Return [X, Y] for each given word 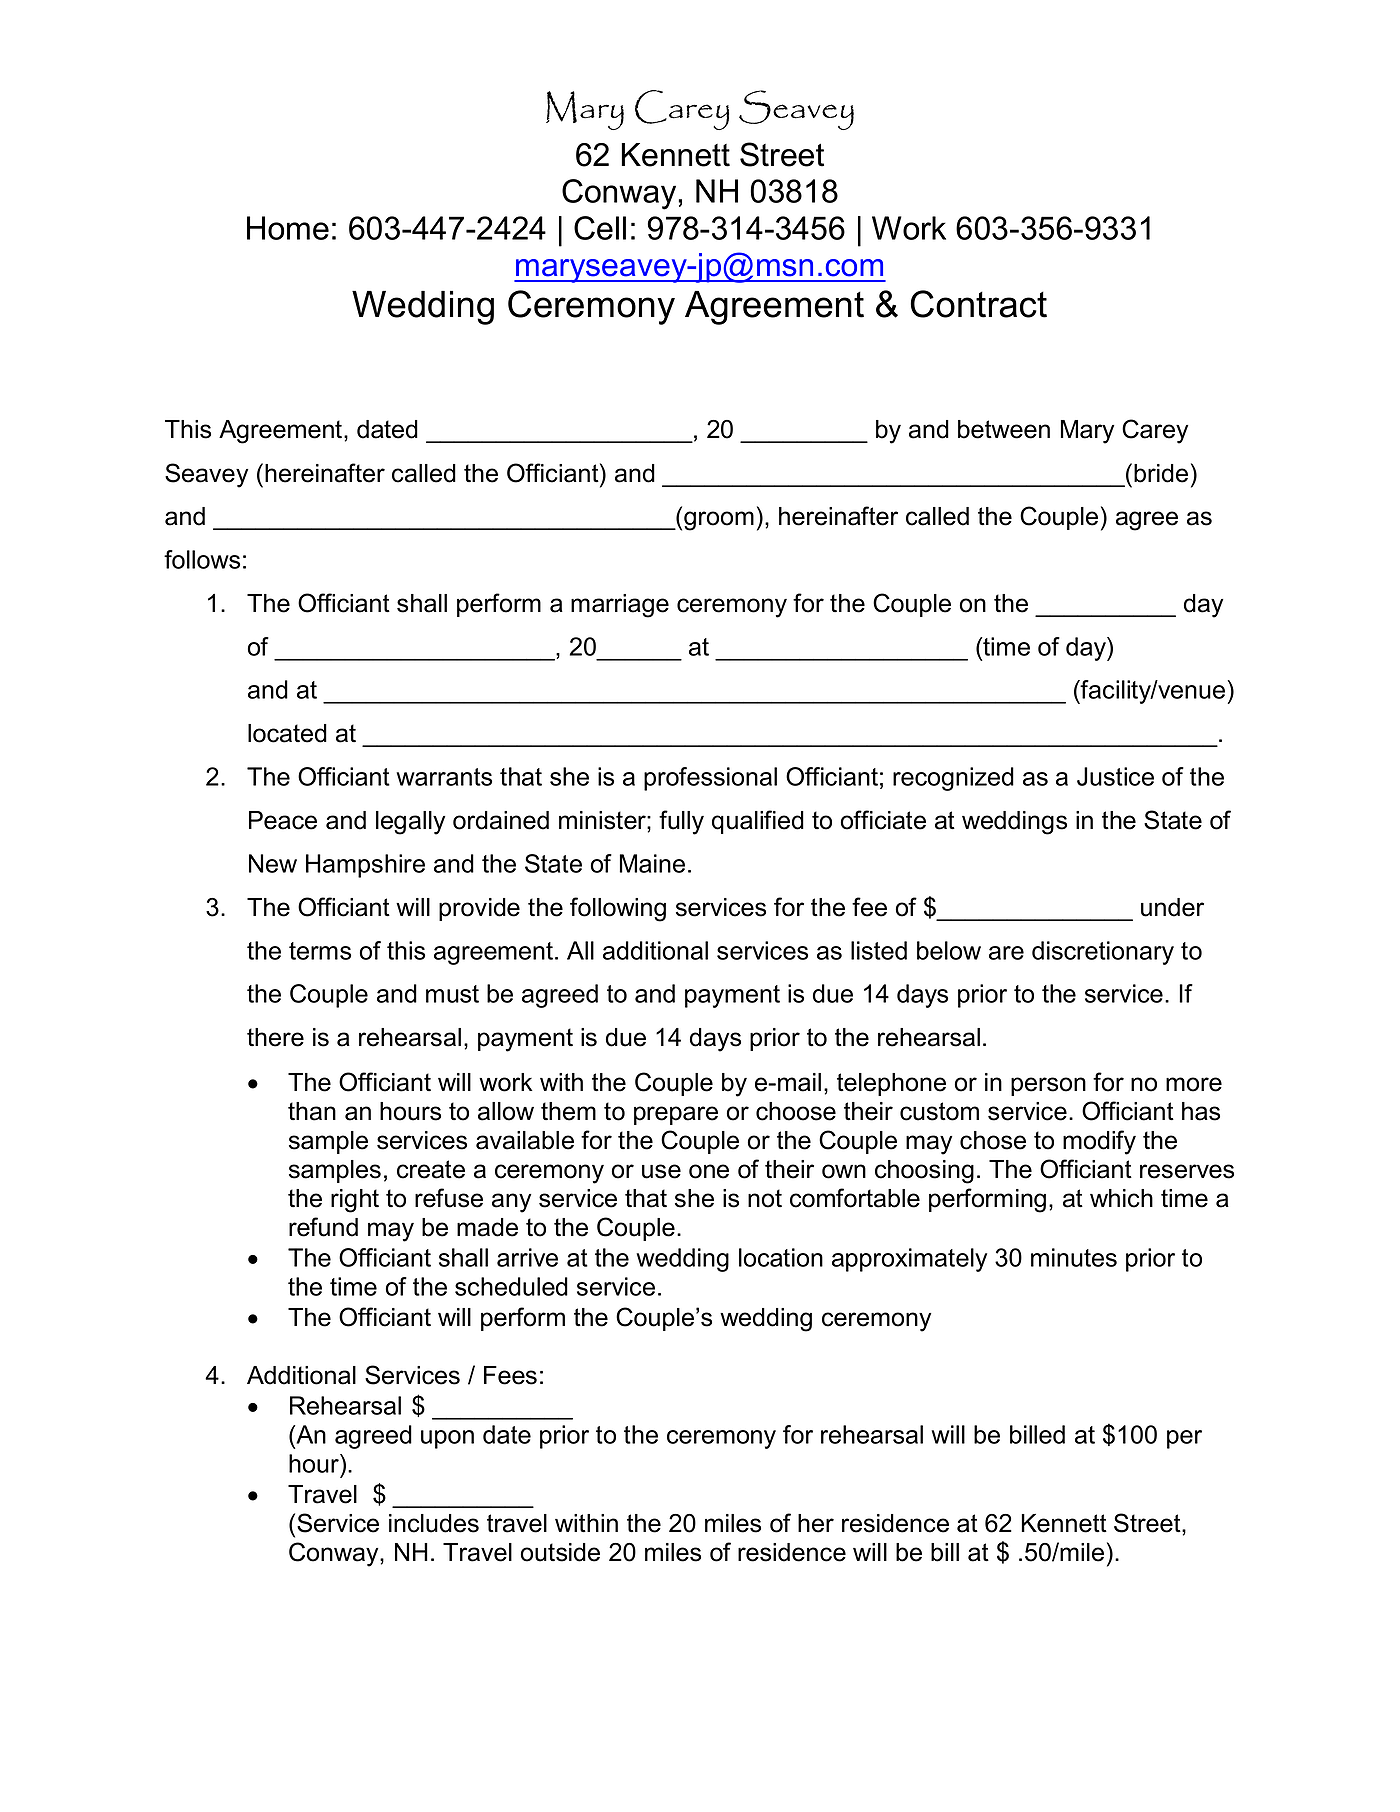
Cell [600, 228]
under [1172, 907]
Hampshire [365, 866]
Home [288, 228]
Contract [978, 304]
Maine [652, 863]
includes [434, 1523]
